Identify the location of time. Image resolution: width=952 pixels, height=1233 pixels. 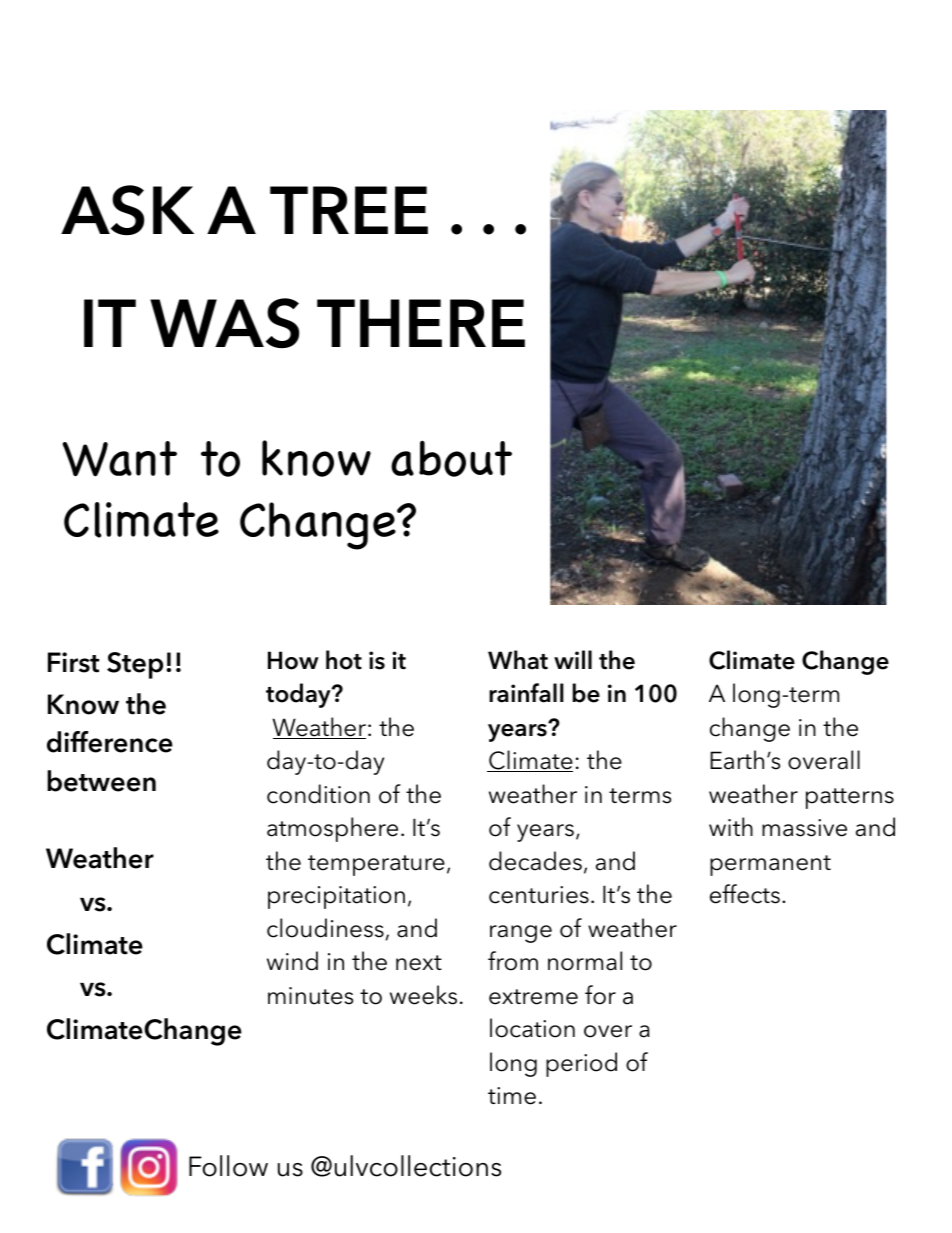
(512, 1096).
